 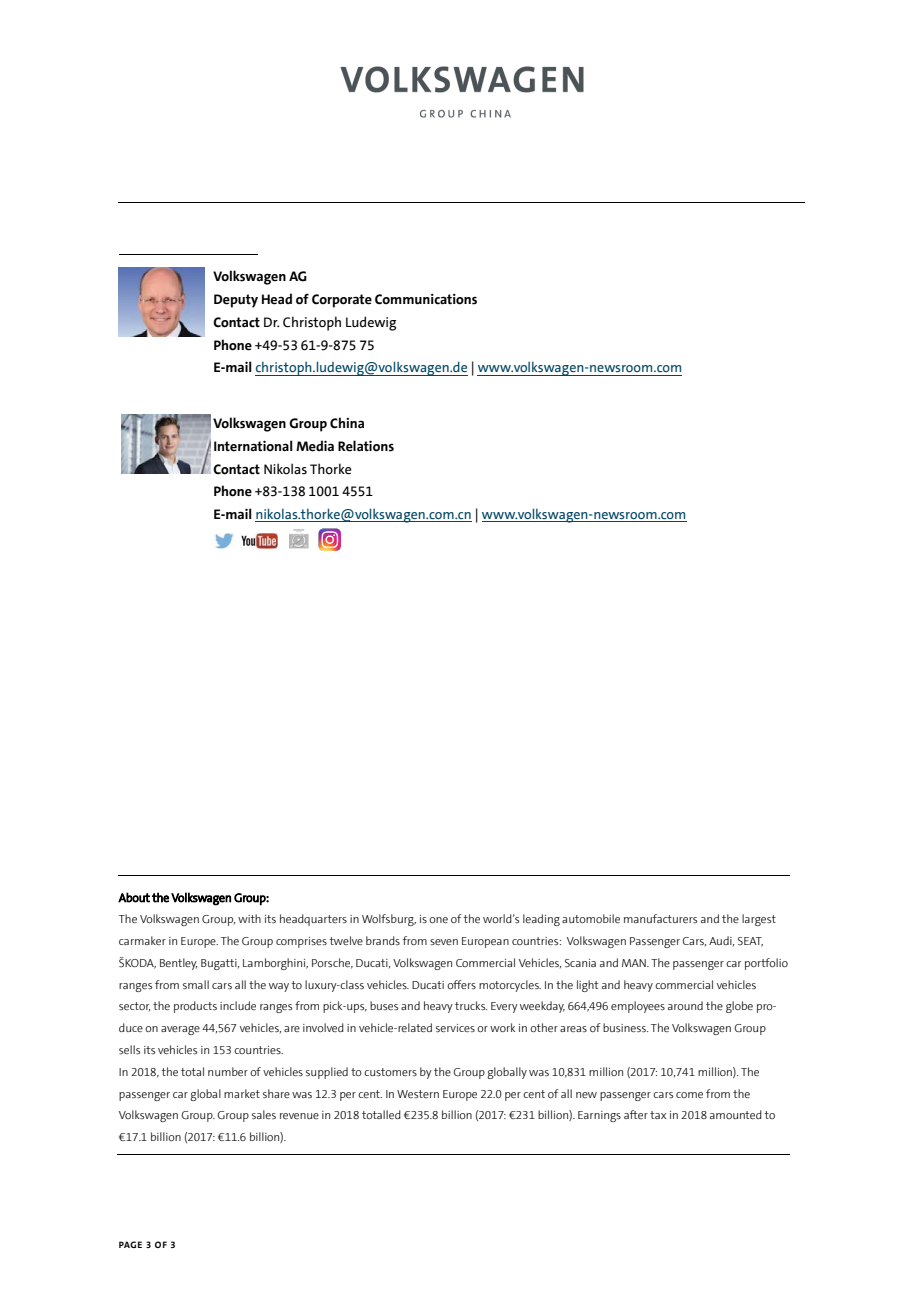 I want to click on Deputy, so click(x=236, y=301).
